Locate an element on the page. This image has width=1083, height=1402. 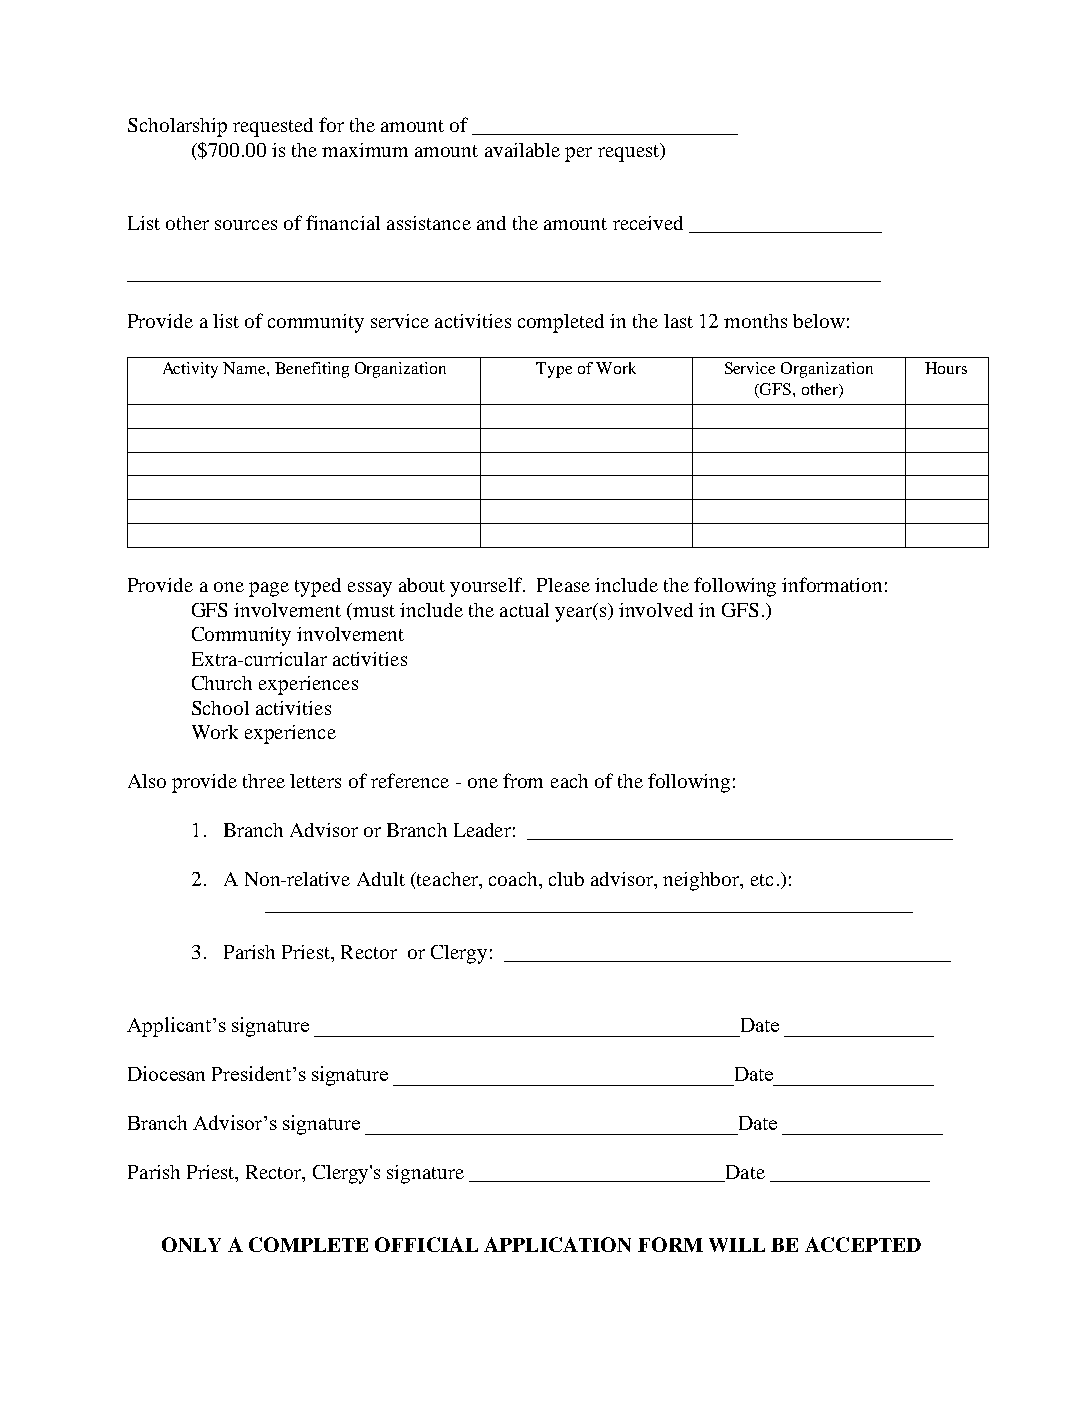
involved is located at coordinates (656, 610).
